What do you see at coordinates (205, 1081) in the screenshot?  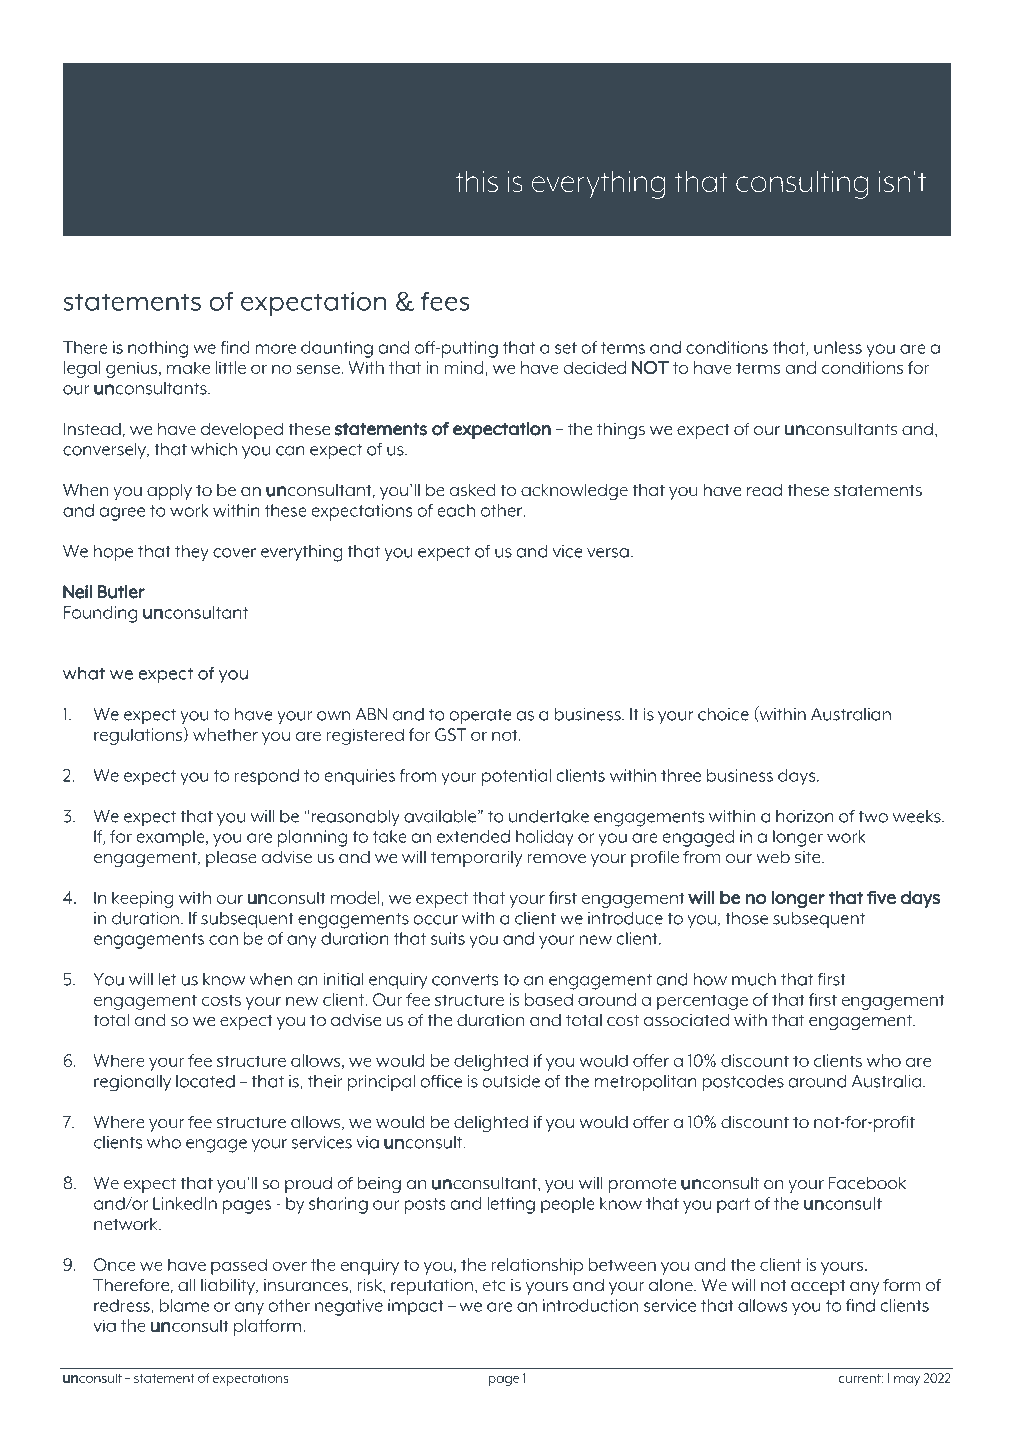 I see `located` at bounding box center [205, 1081].
